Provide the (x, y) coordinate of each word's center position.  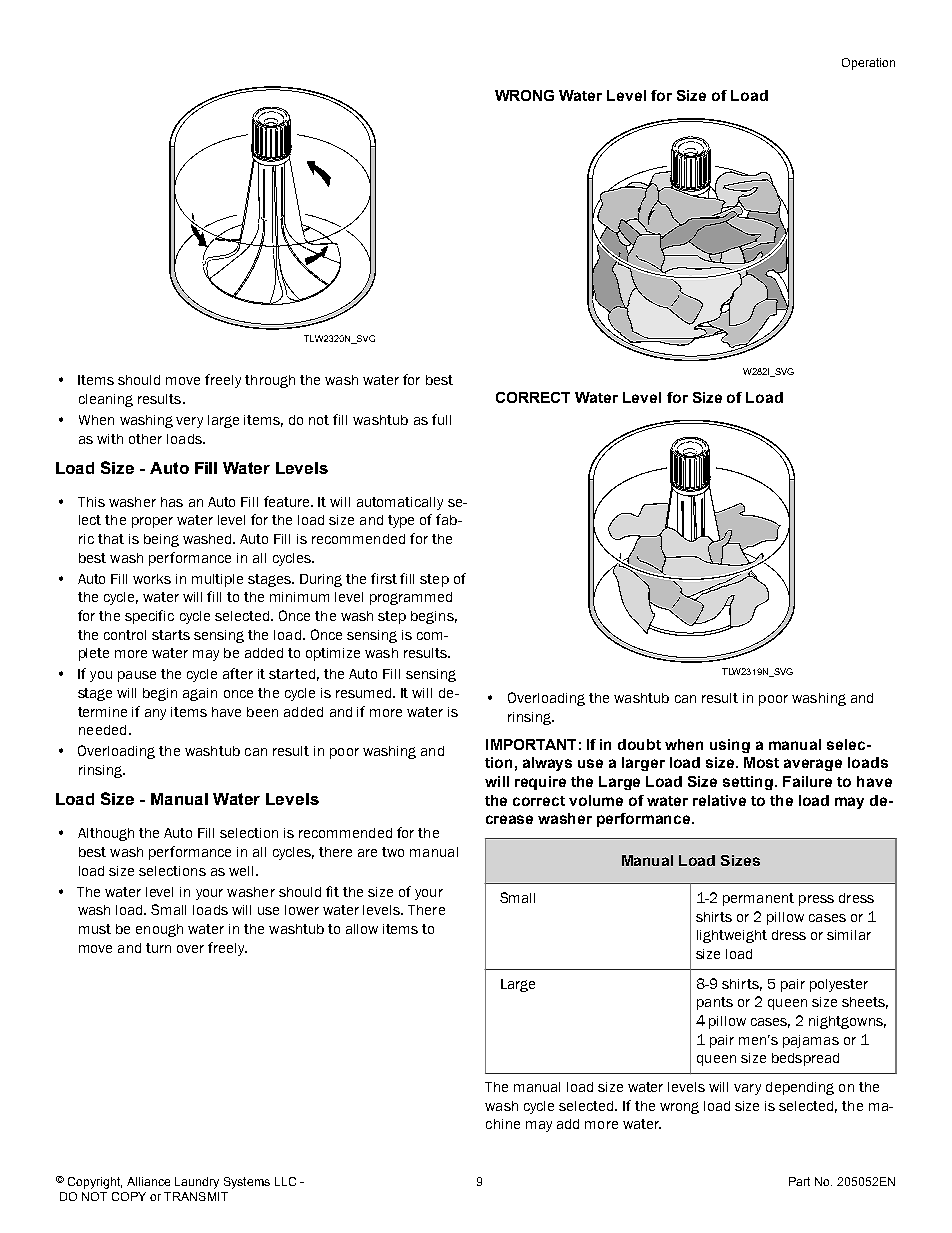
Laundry (197, 1183)
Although (106, 834)
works (152, 579)
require (540, 783)
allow (362, 929)
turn (158, 948)
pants (715, 1003)
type (401, 521)
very (189, 422)
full (441, 419)
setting (749, 783)
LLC (285, 1181)
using (730, 746)
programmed (411, 598)
